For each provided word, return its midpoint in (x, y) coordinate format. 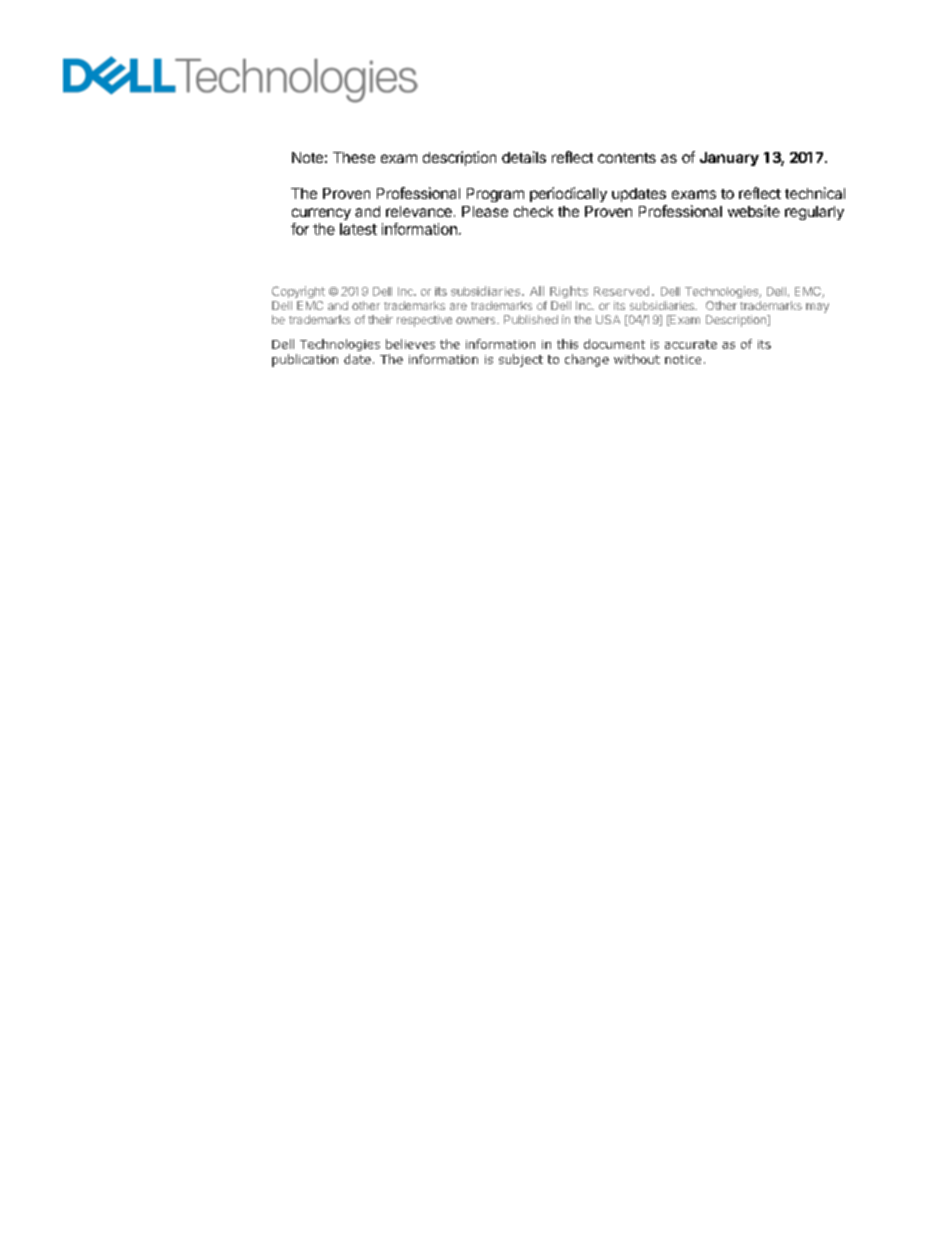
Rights (569, 292)
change (587, 360)
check (533, 211)
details (524, 157)
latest (358, 229)
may (817, 308)
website (754, 211)
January (729, 159)
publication (305, 360)
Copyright (298, 292)
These (354, 157)
